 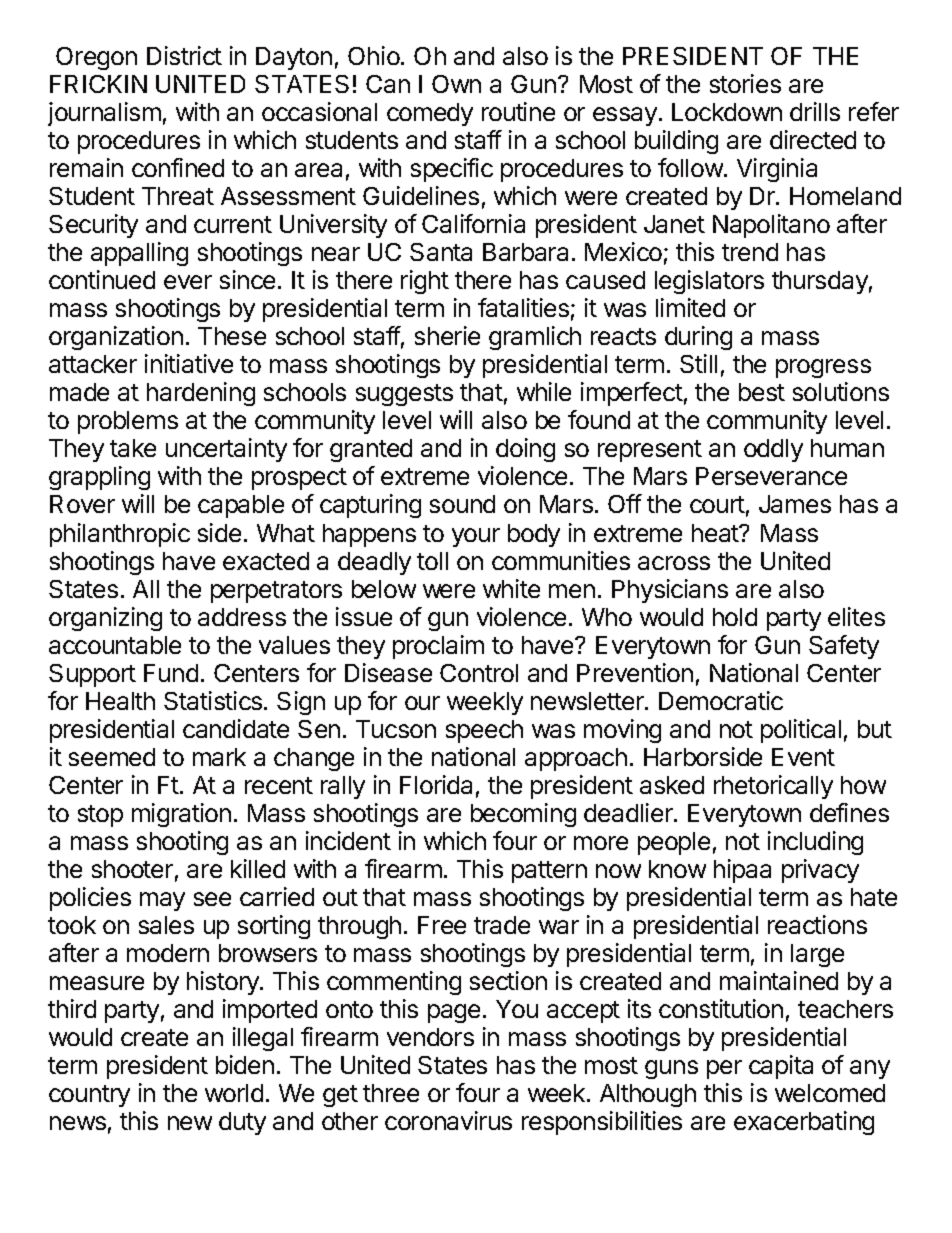 I want to click on stories, so click(x=745, y=83).
